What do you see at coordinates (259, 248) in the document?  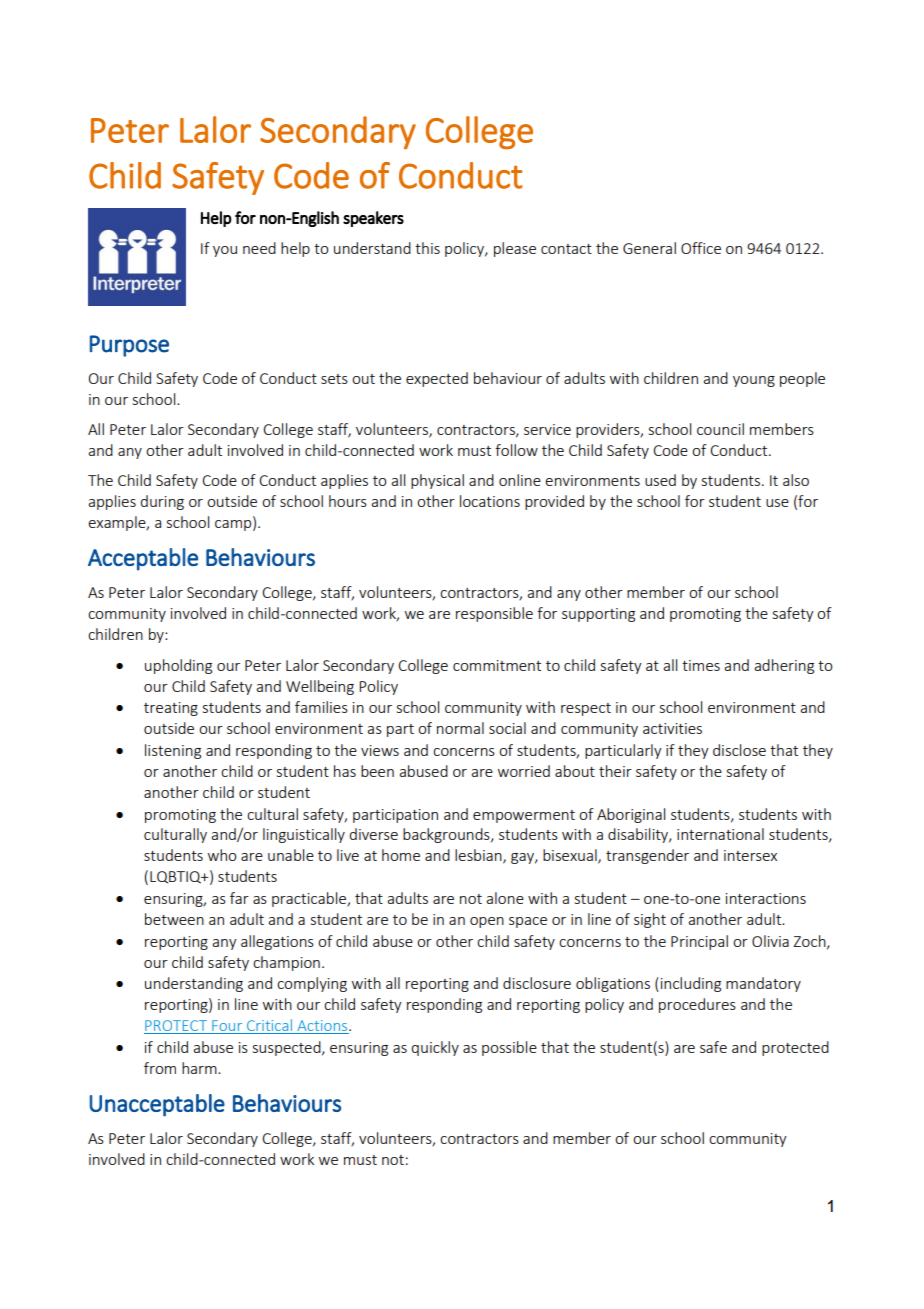 I see `need` at bounding box center [259, 248].
